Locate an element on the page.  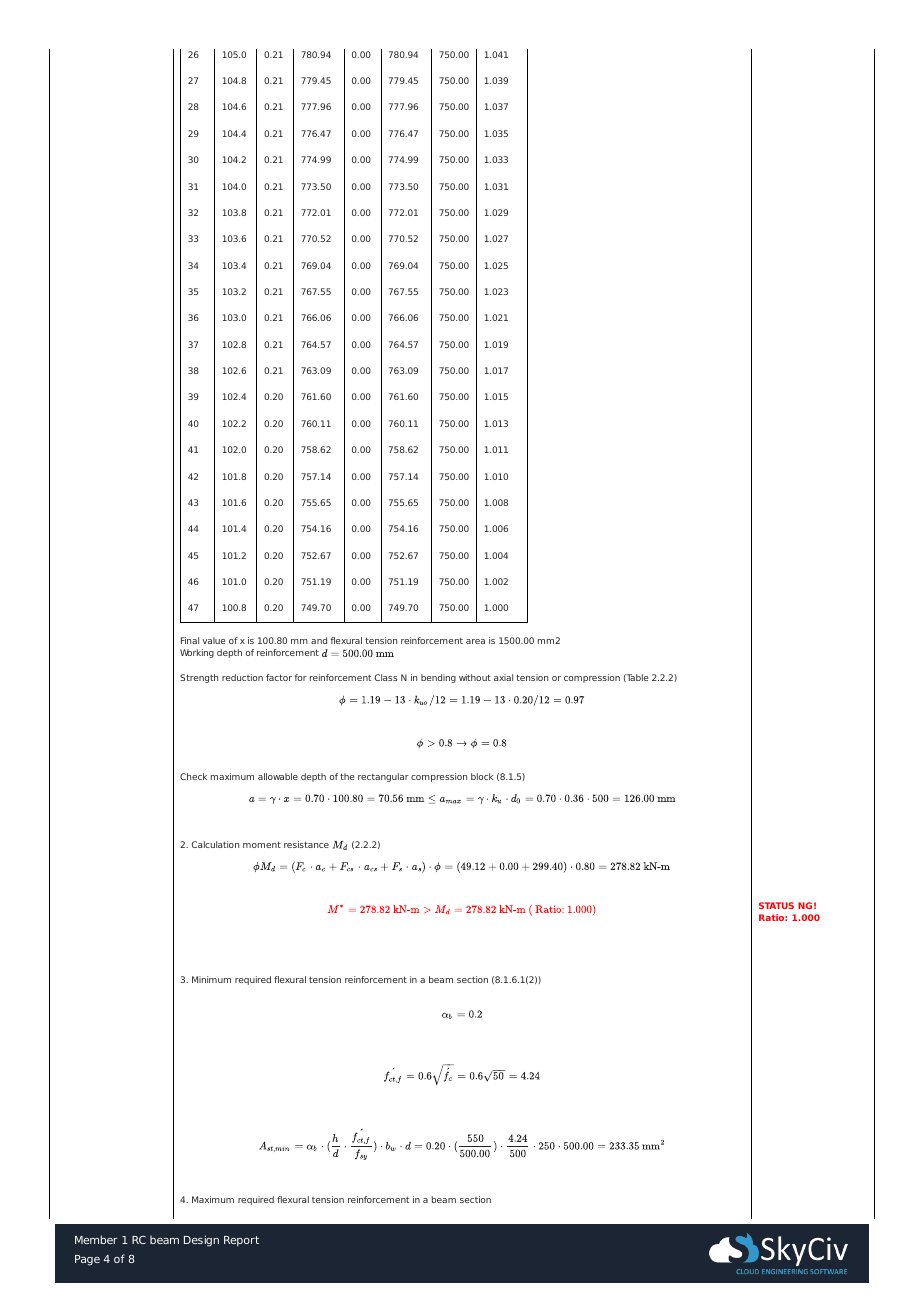
block is located at coordinates (482, 776).
